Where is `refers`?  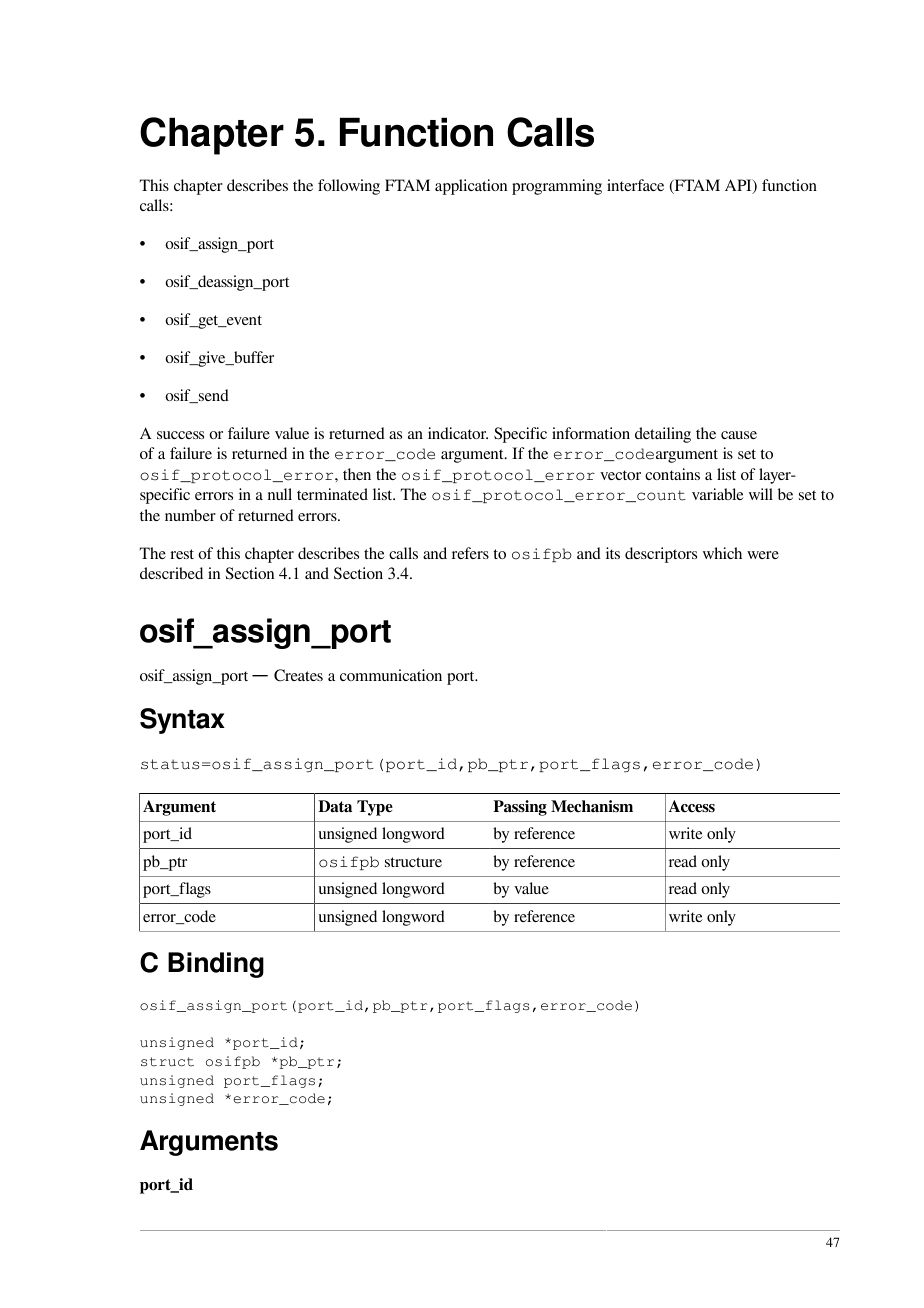 refers is located at coordinates (470, 553).
